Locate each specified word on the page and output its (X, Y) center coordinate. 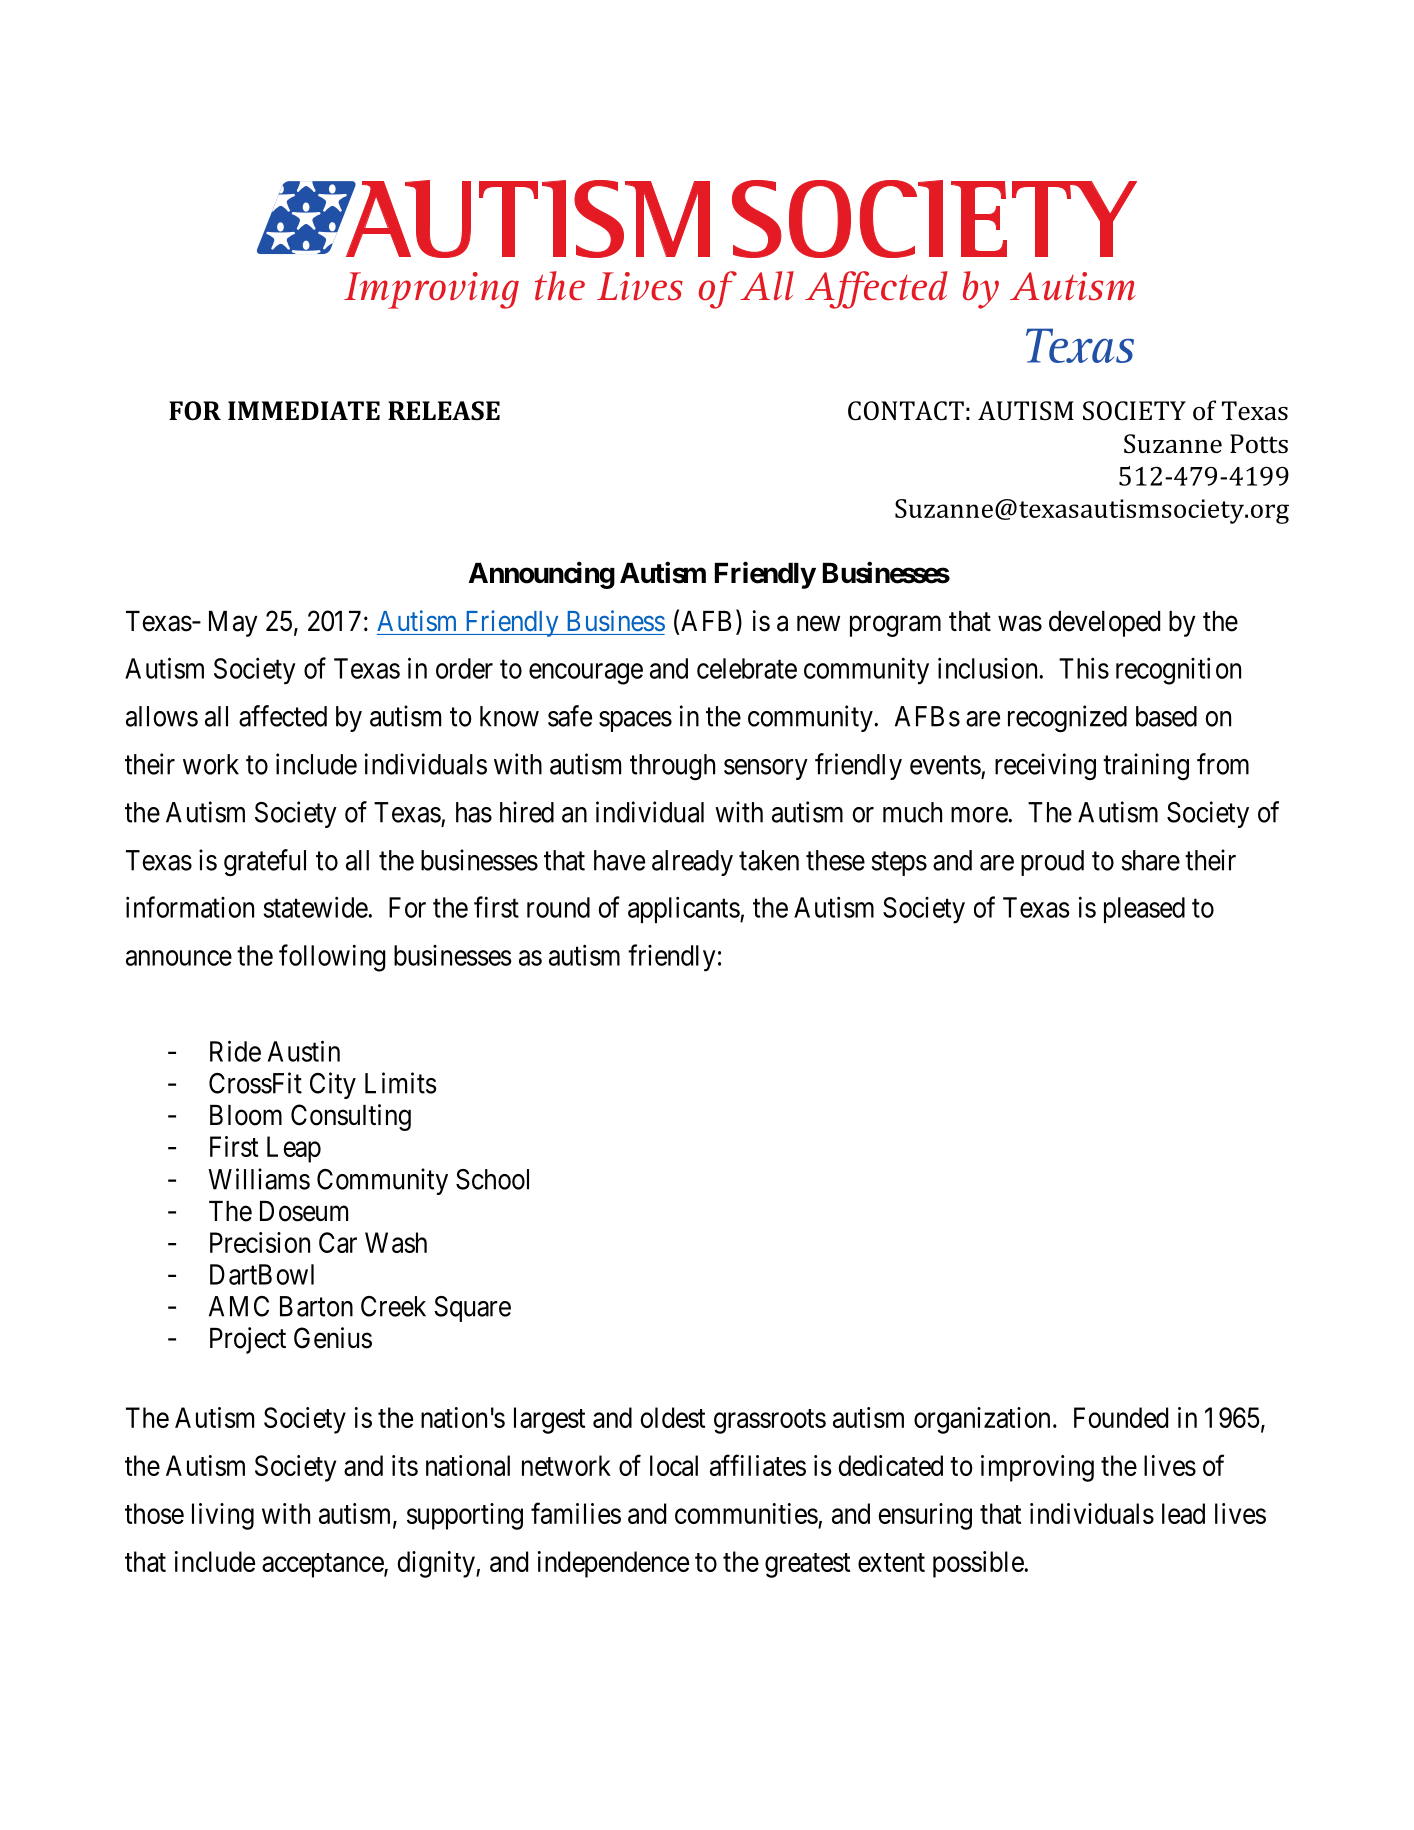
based (1166, 716)
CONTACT (906, 411)
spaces (635, 721)
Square (472, 1309)
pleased (1144, 910)
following (332, 958)
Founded (1121, 1417)
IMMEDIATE (304, 410)
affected (283, 716)
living (223, 1516)
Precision (260, 1242)
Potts (1259, 444)
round (558, 907)
